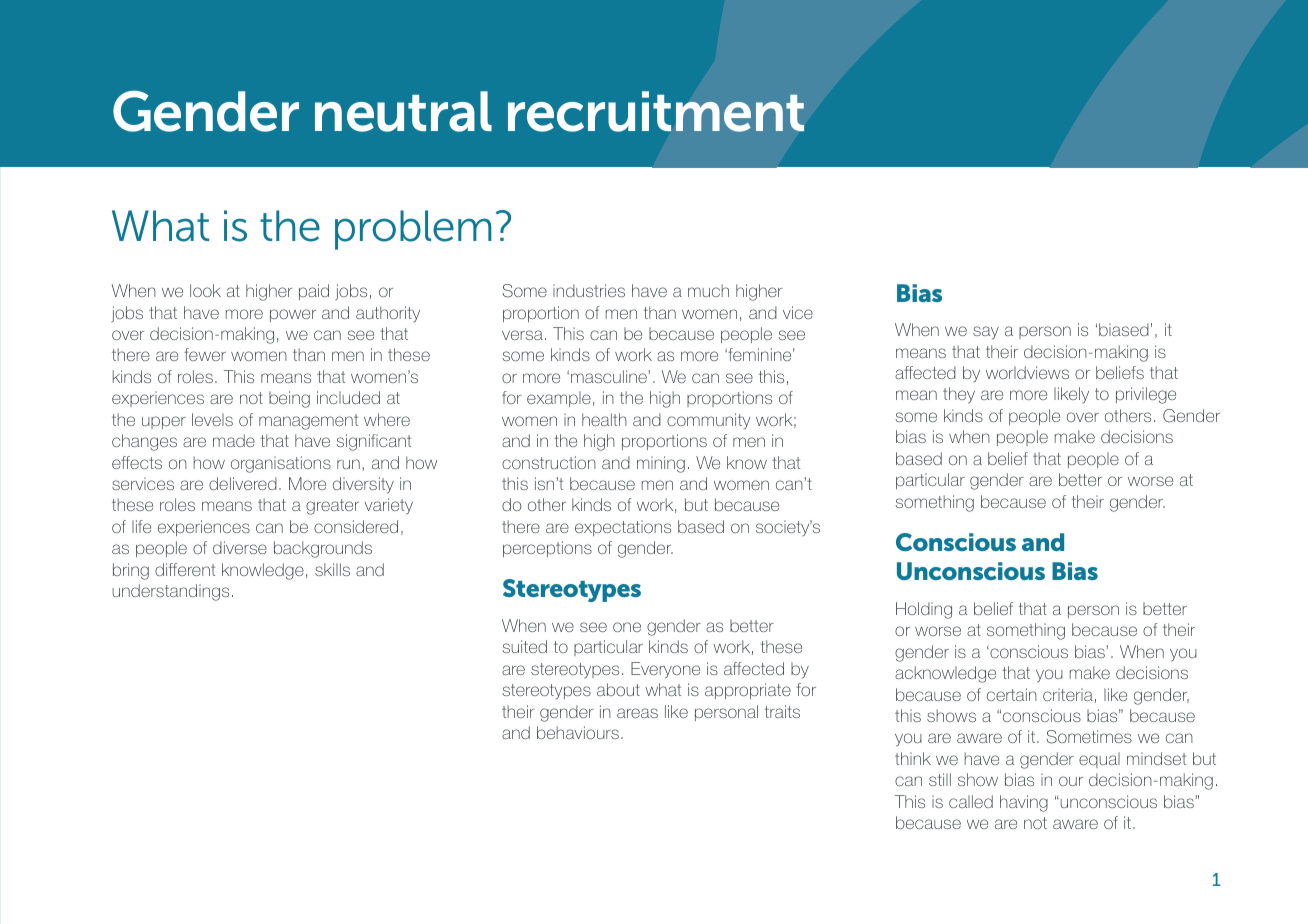  I want to click on organisations, so click(281, 464).
